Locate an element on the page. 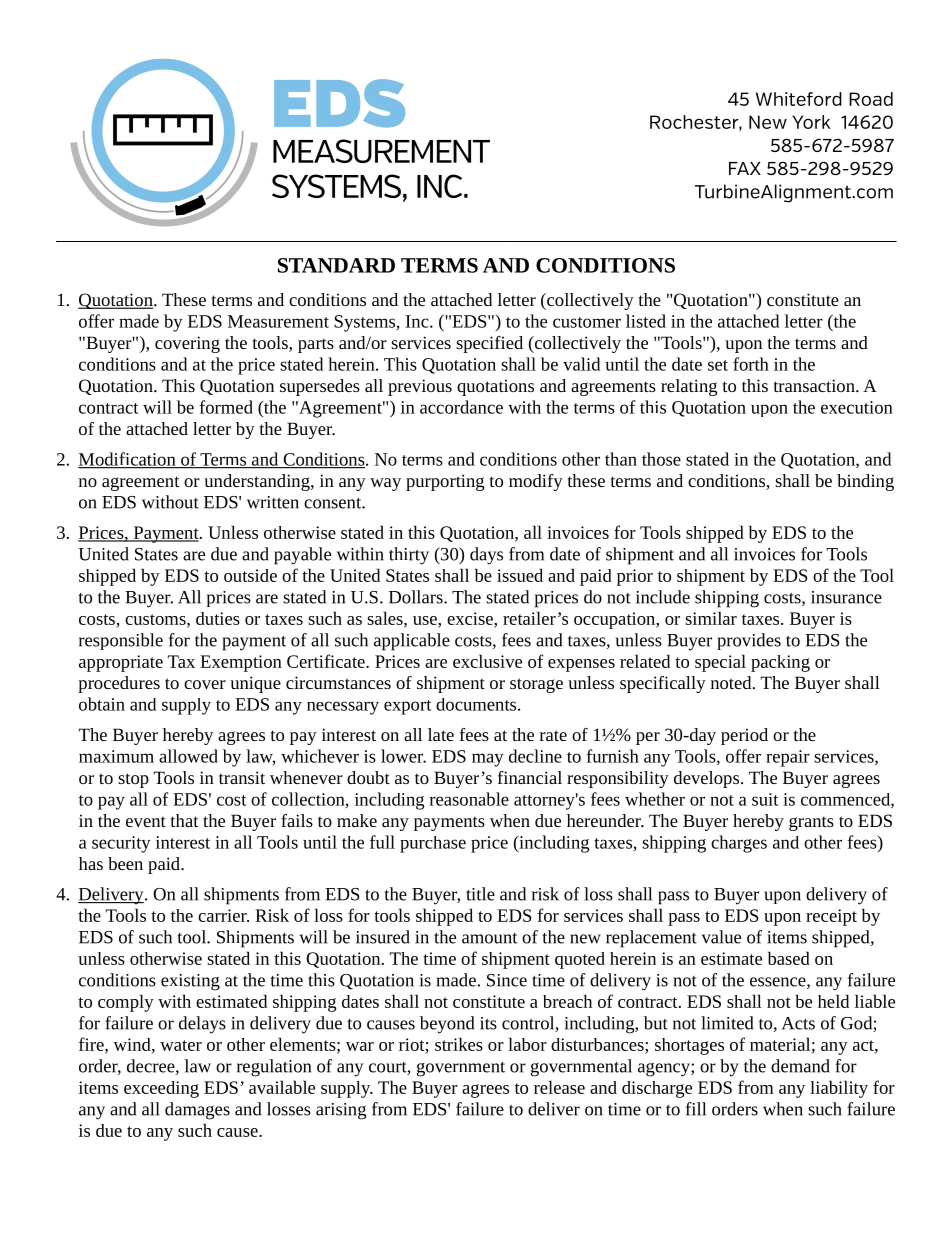  duties is located at coordinates (218, 618).
